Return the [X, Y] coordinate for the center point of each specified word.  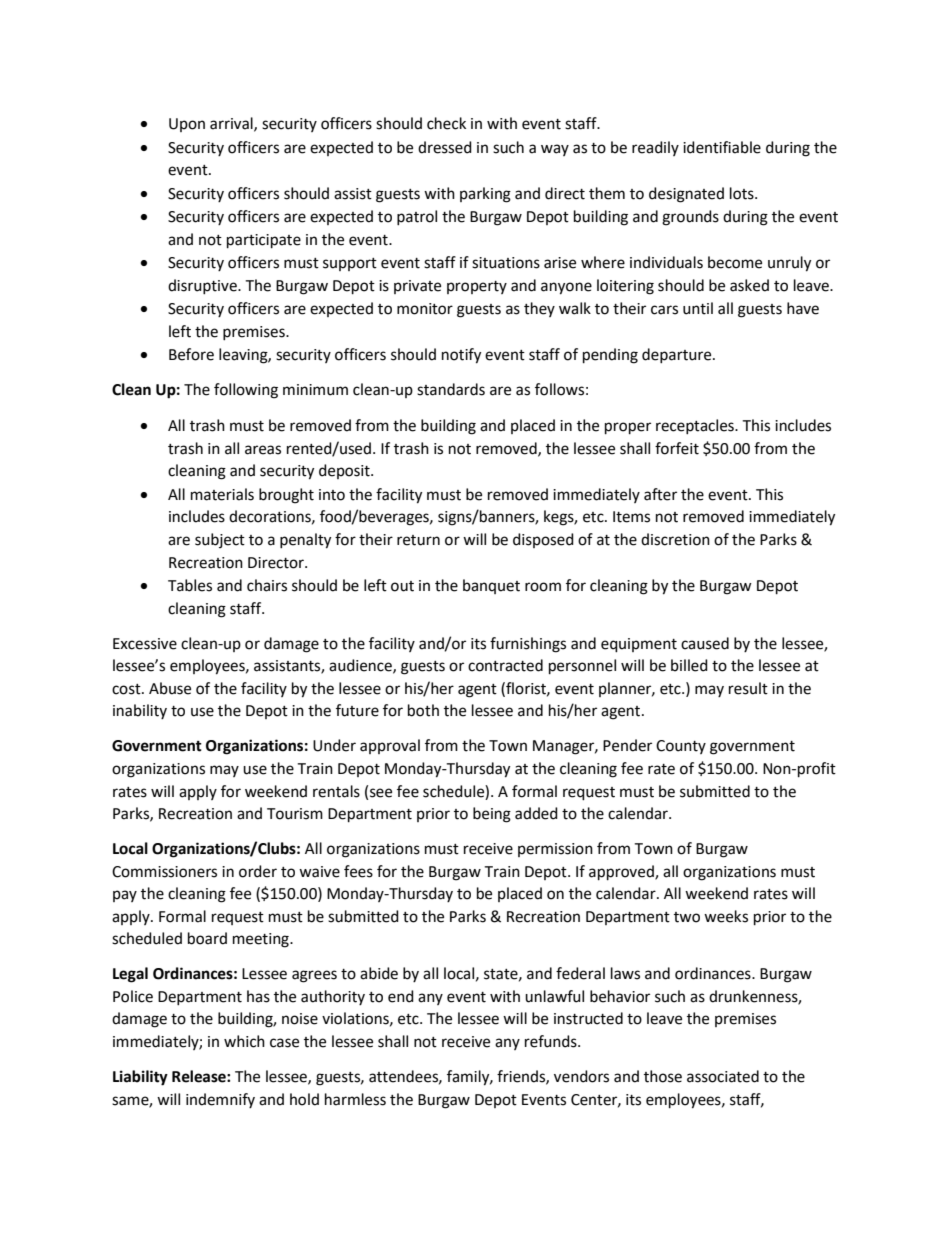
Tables [190, 585]
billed [689, 665]
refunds [552, 1041]
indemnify [220, 1100]
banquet [491, 586]
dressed [445, 147]
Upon [187, 125]
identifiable [722, 147]
